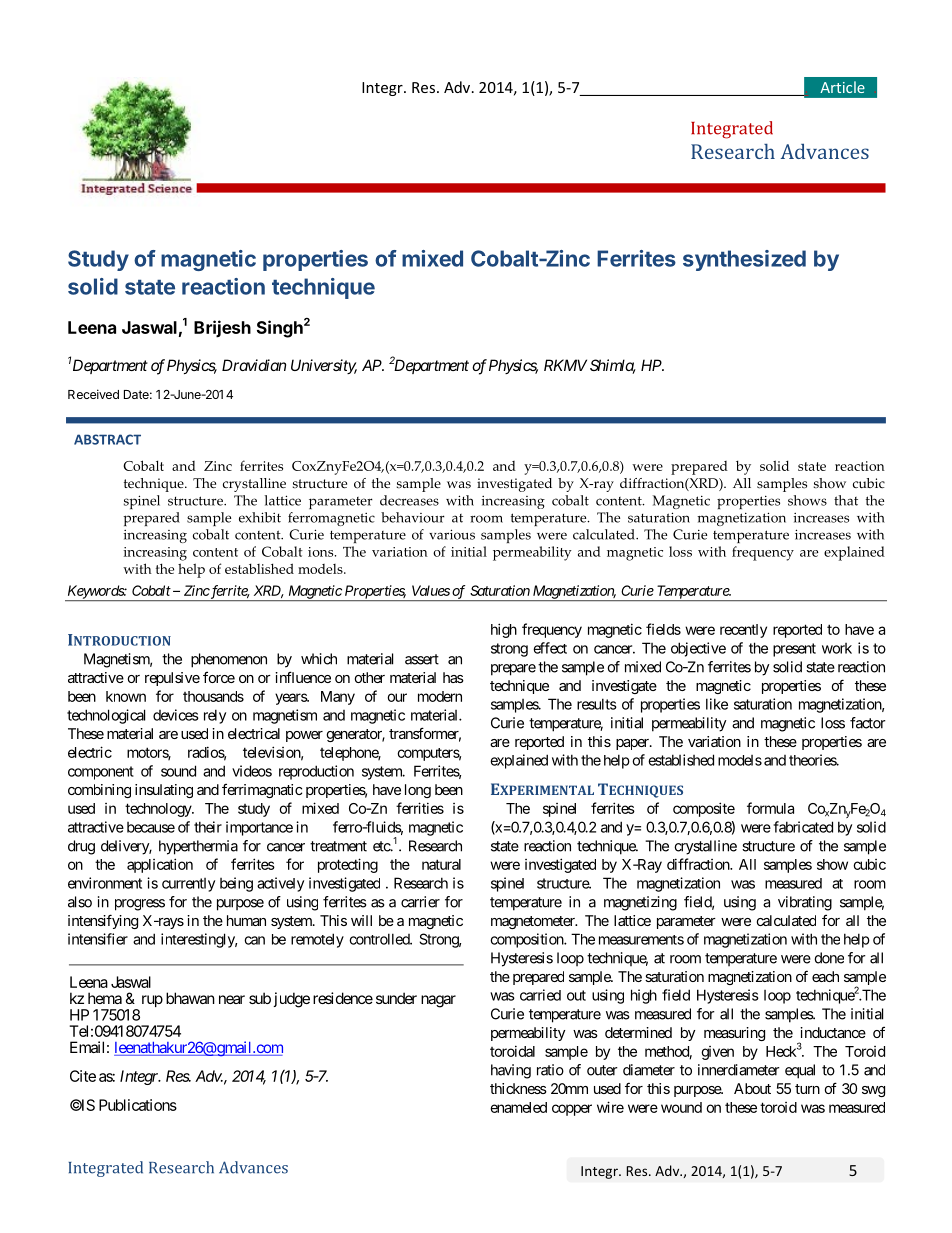 This document has width=952, height=1233. Describe the element at coordinates (176, 715) in the document. I see `devices` at that location.
